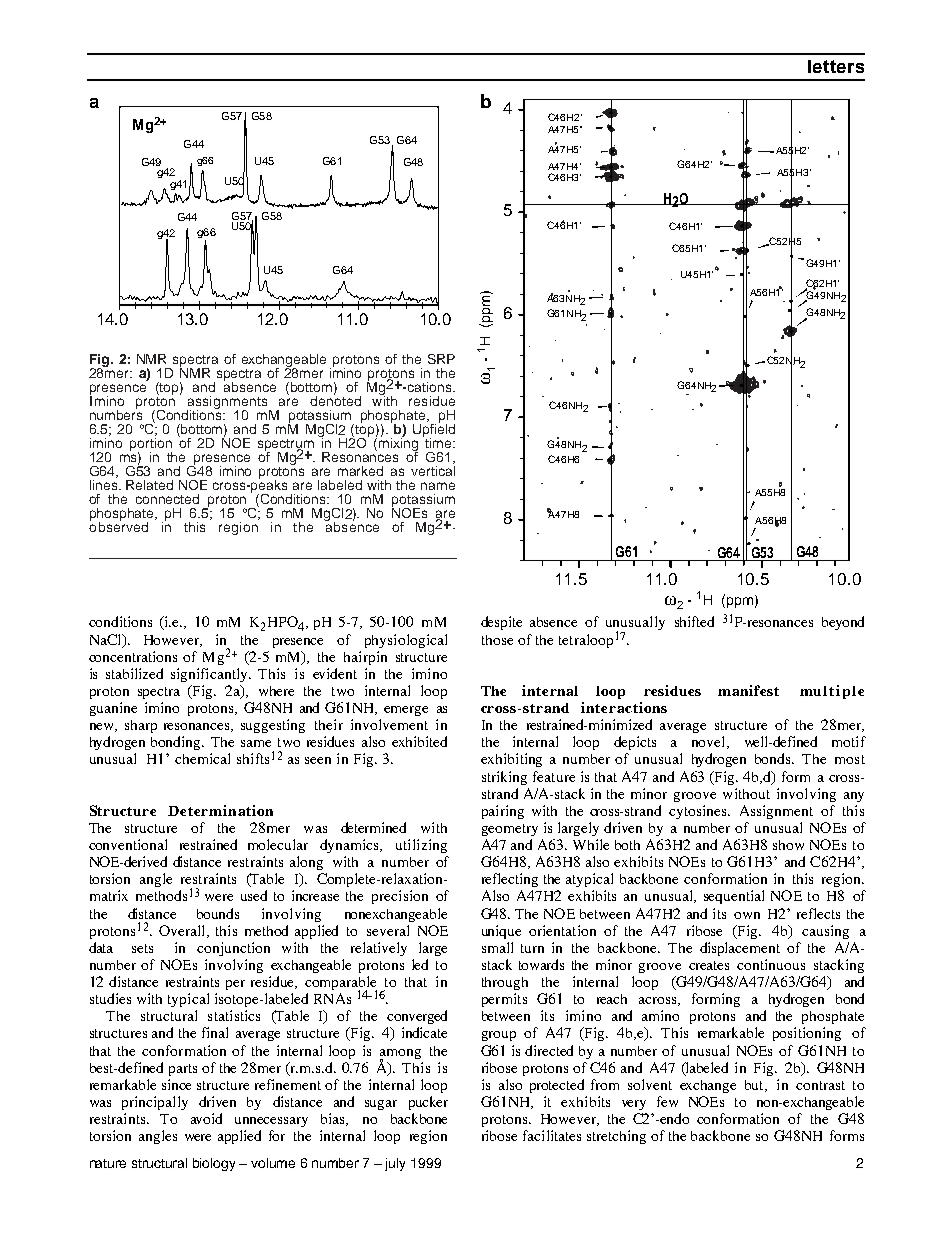 This document has width=952, height=1233. I want to click on contrast, so click(820, 1085).
